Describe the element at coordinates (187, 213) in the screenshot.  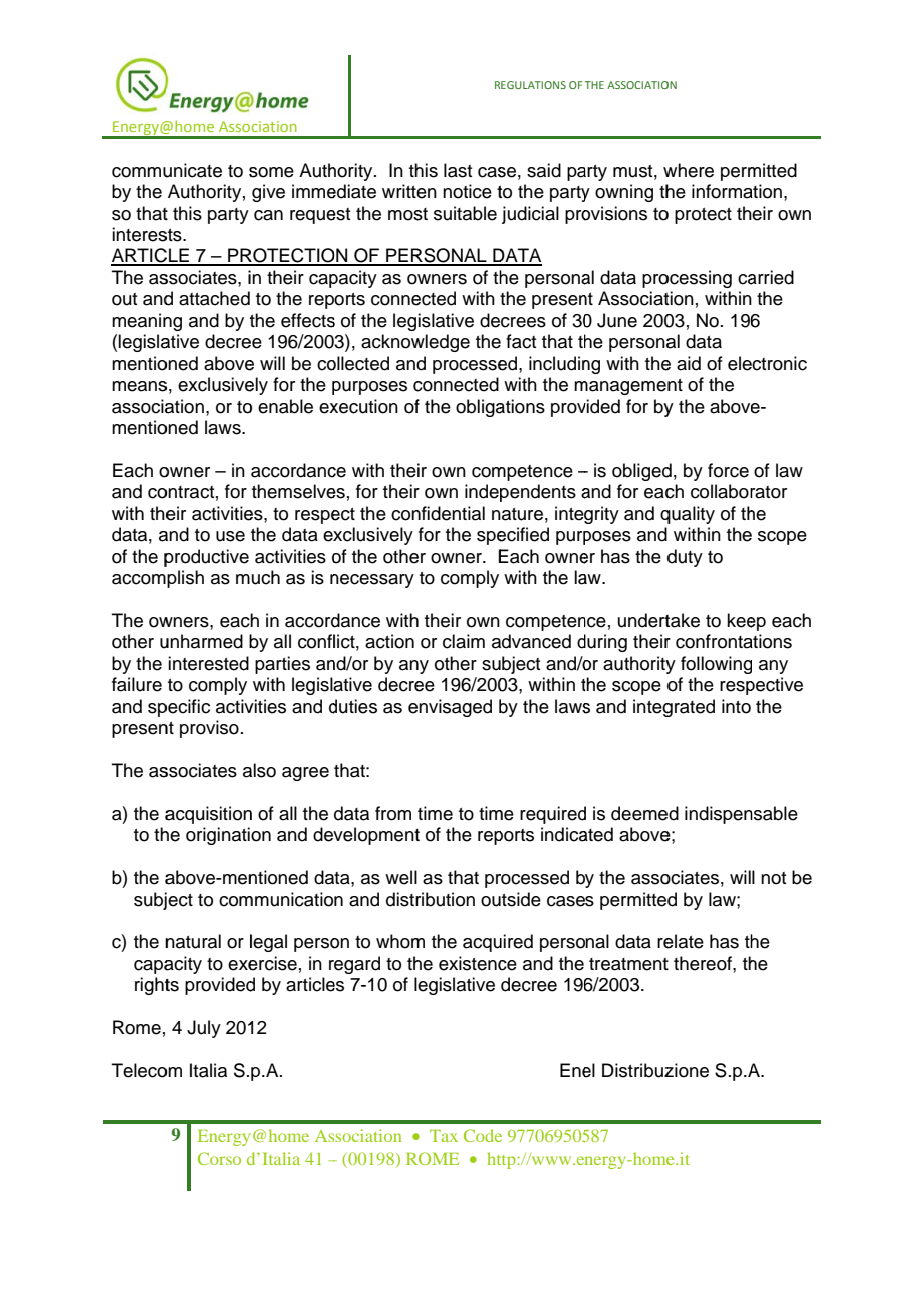
I see `this` at that location.
